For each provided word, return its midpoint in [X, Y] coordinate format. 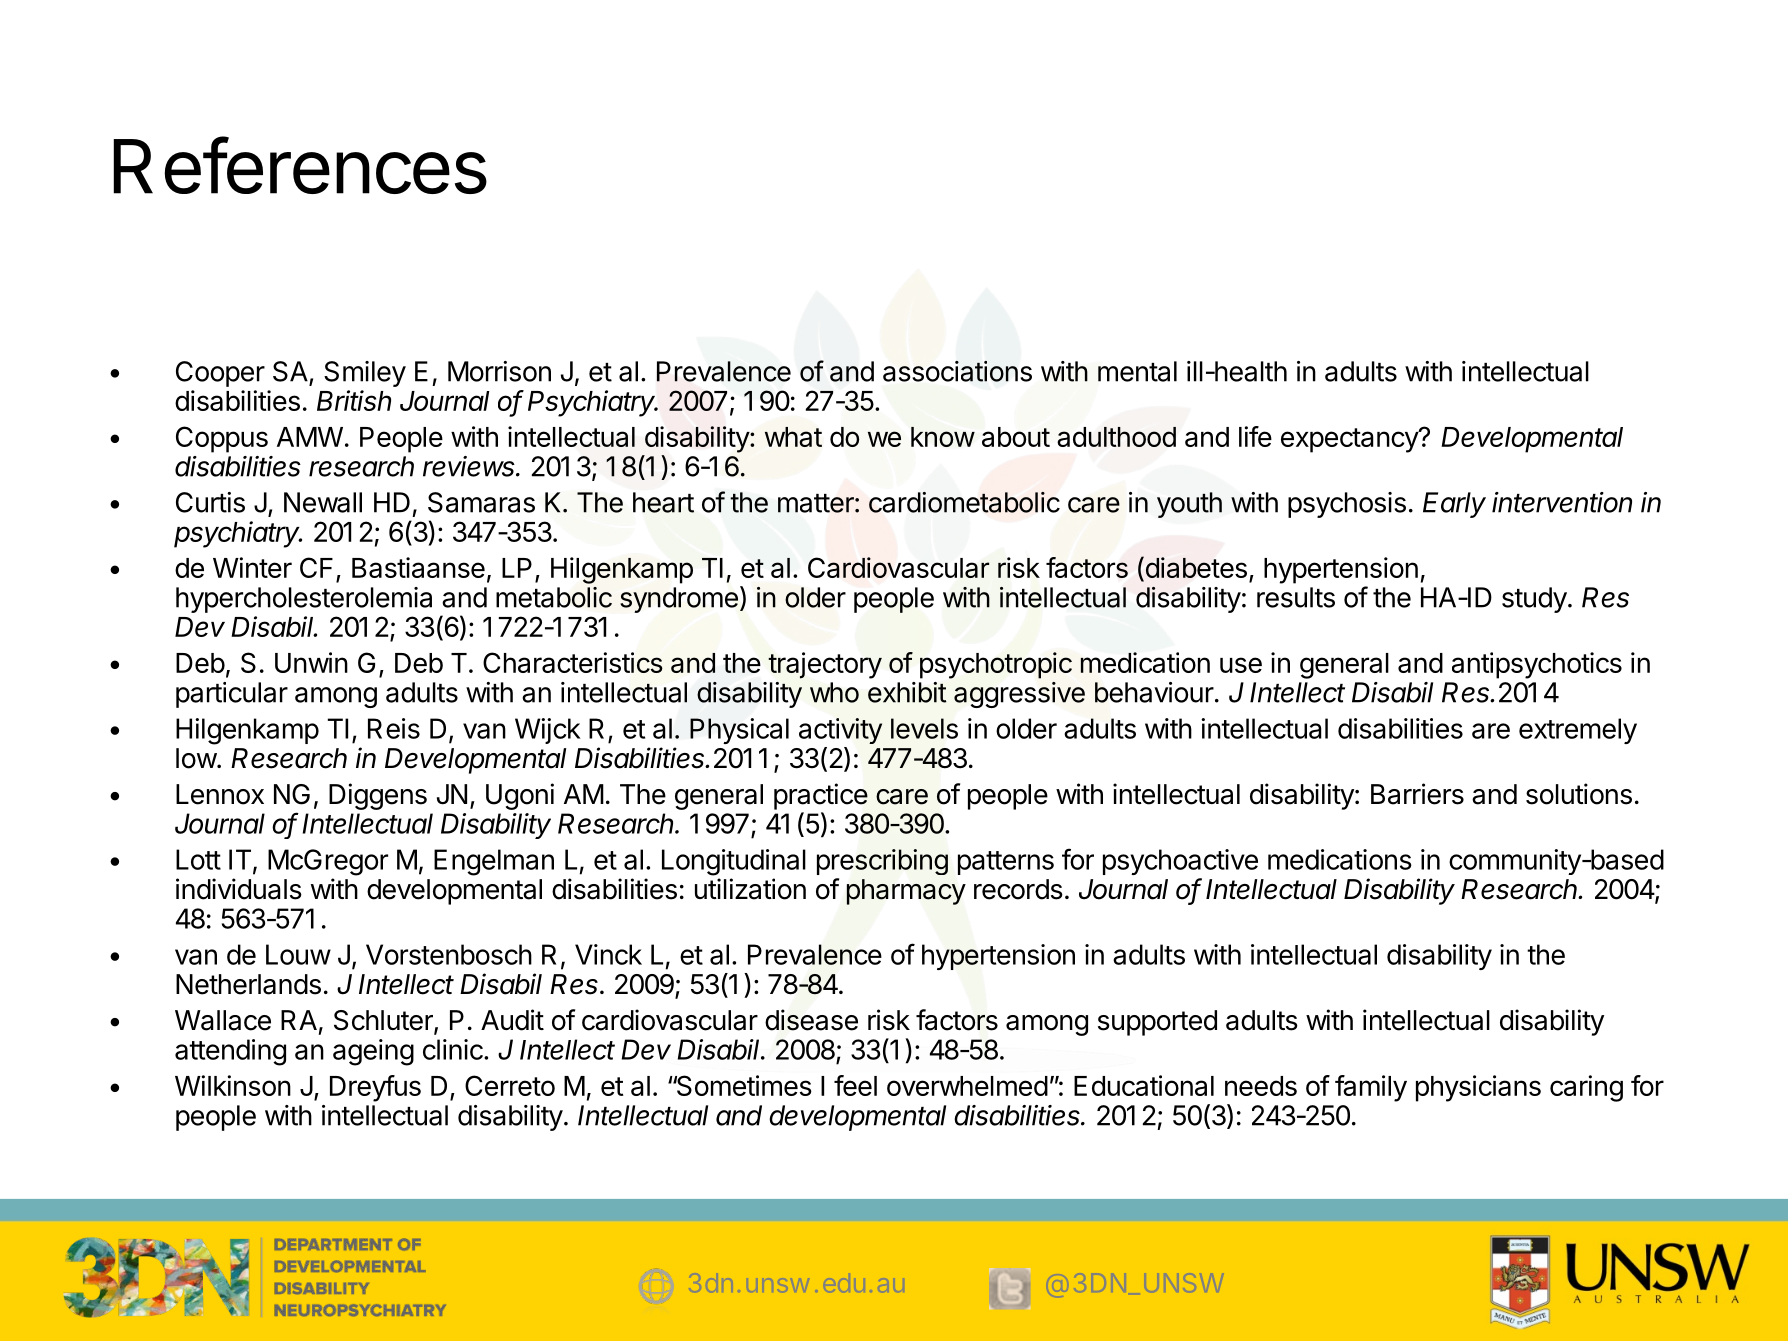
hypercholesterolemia [304, 600]
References [300, 165]
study [1534, 600]
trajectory [825, 665]
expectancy [1350, 440]
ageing [373, 1052]
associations [957, 371]
